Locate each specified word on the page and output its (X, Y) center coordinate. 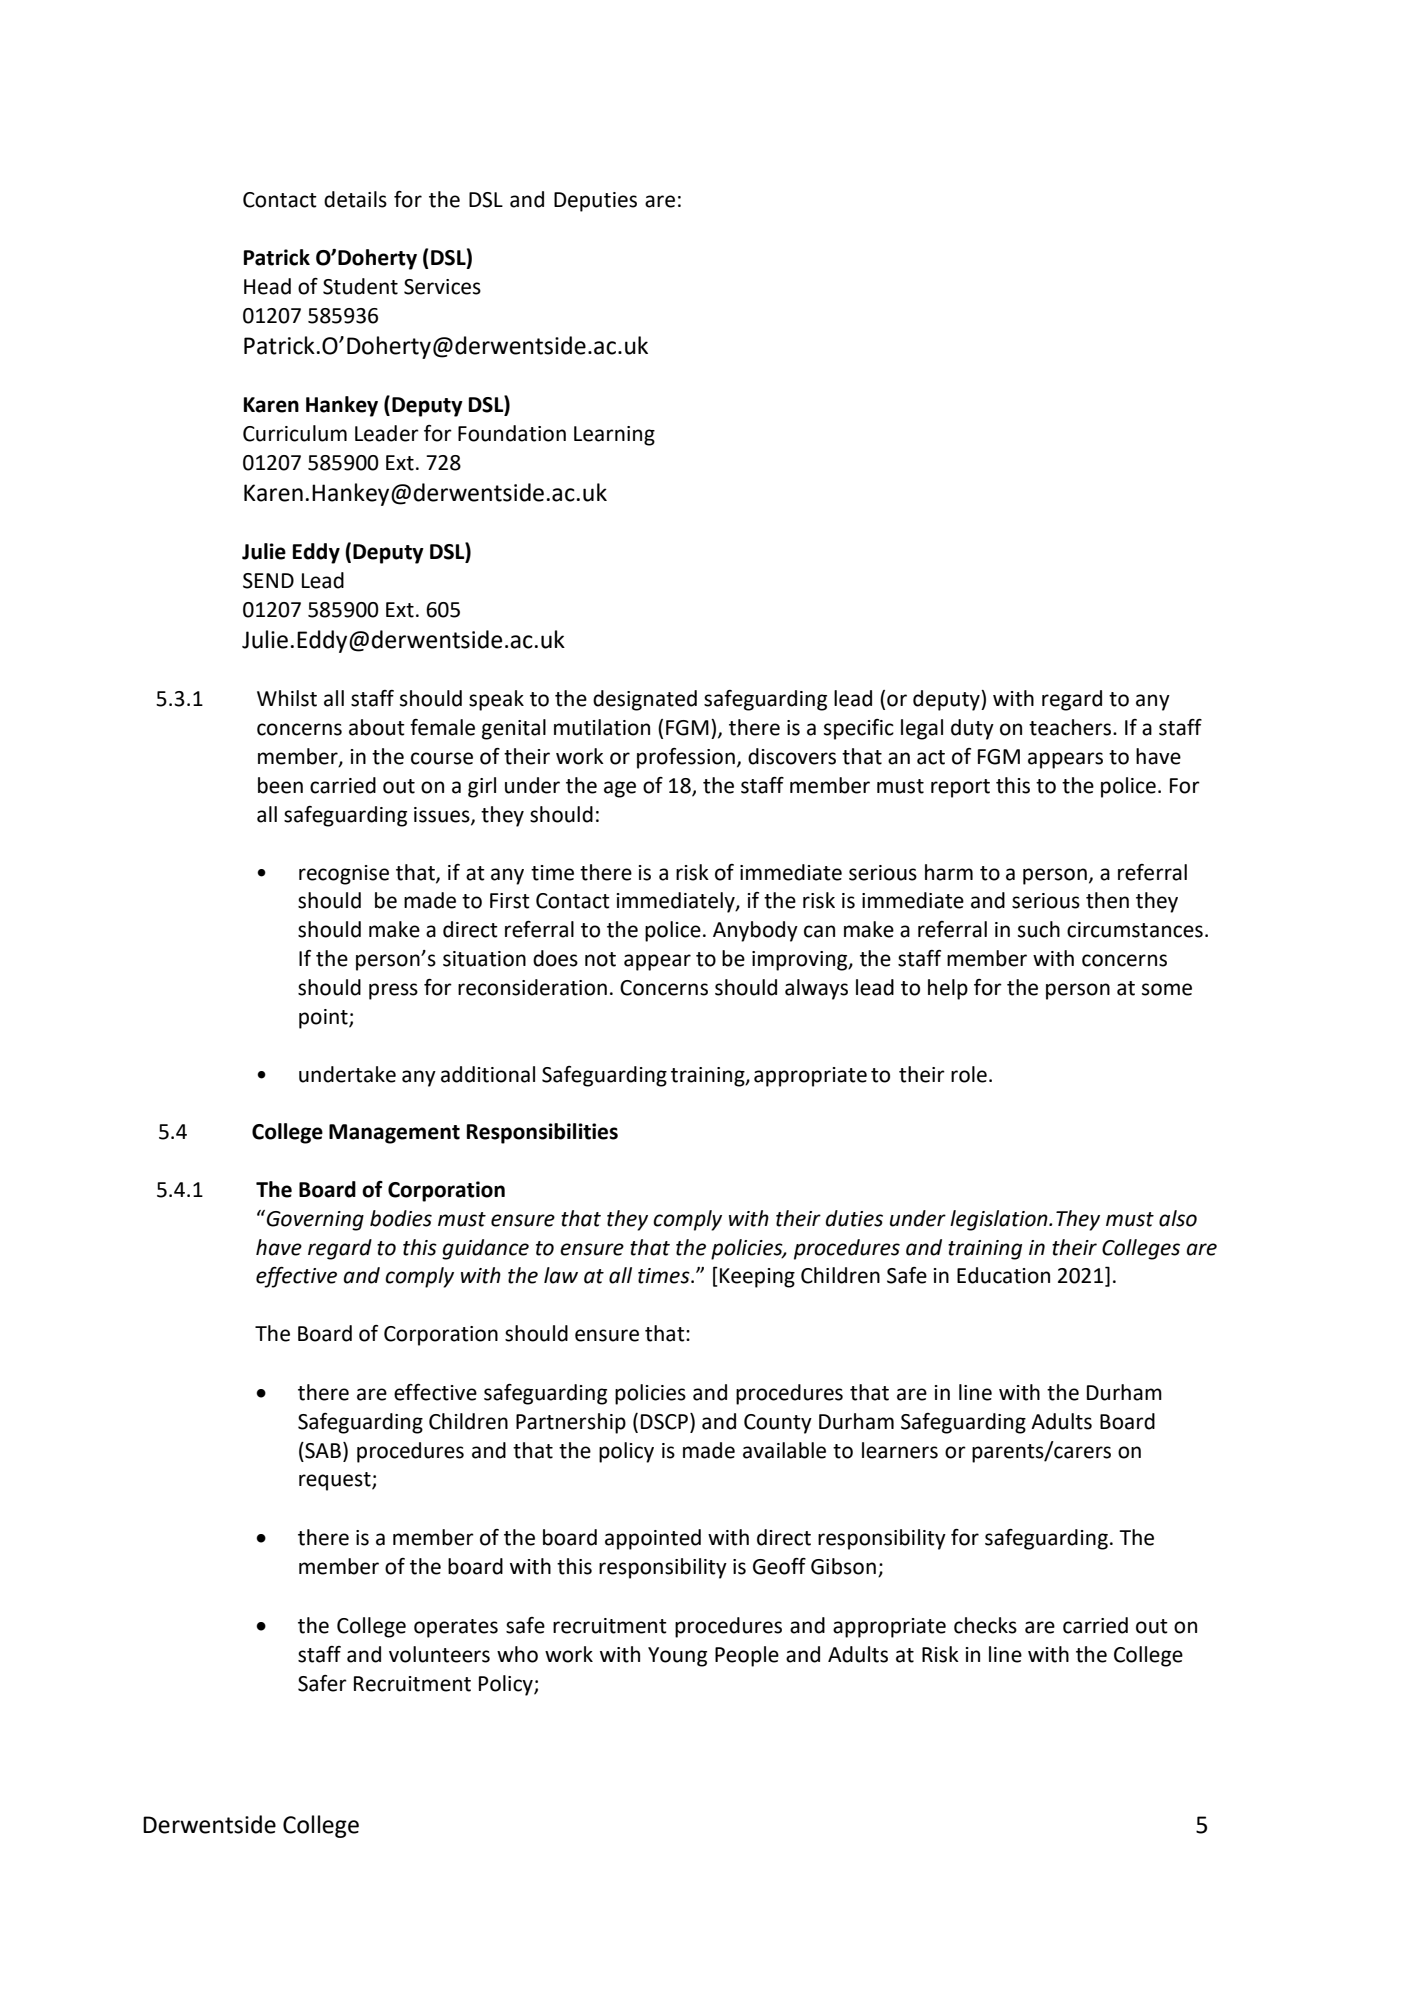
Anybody (755, 931)
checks (985, 1625)
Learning (614, 436)
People (747, 1656)
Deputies (595, 202)
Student (360, 286)
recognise (344, 875)
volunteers (439, 1654)
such (1039, 929)
